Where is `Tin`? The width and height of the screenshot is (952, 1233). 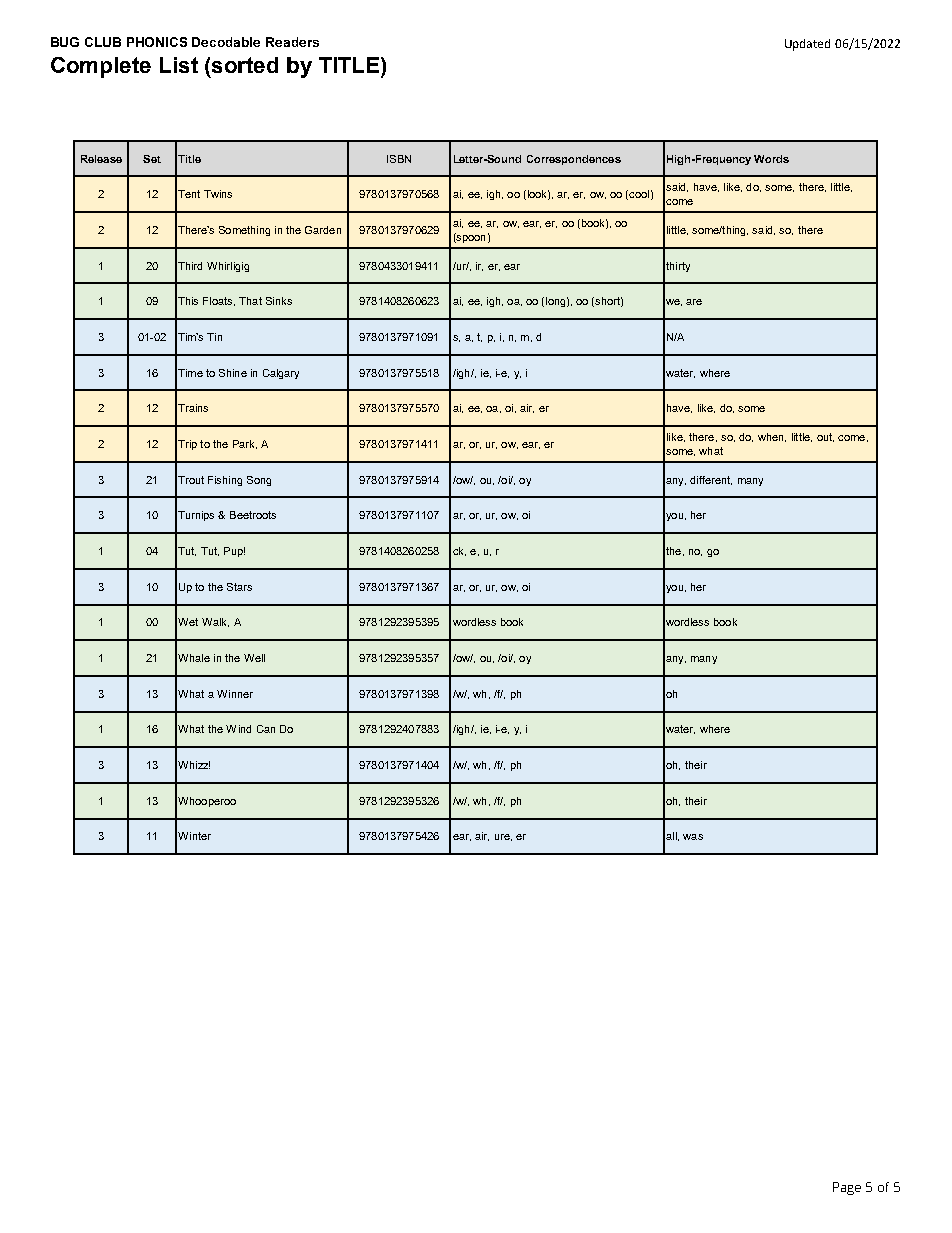
Tin is located at coordinates (214, 337).
